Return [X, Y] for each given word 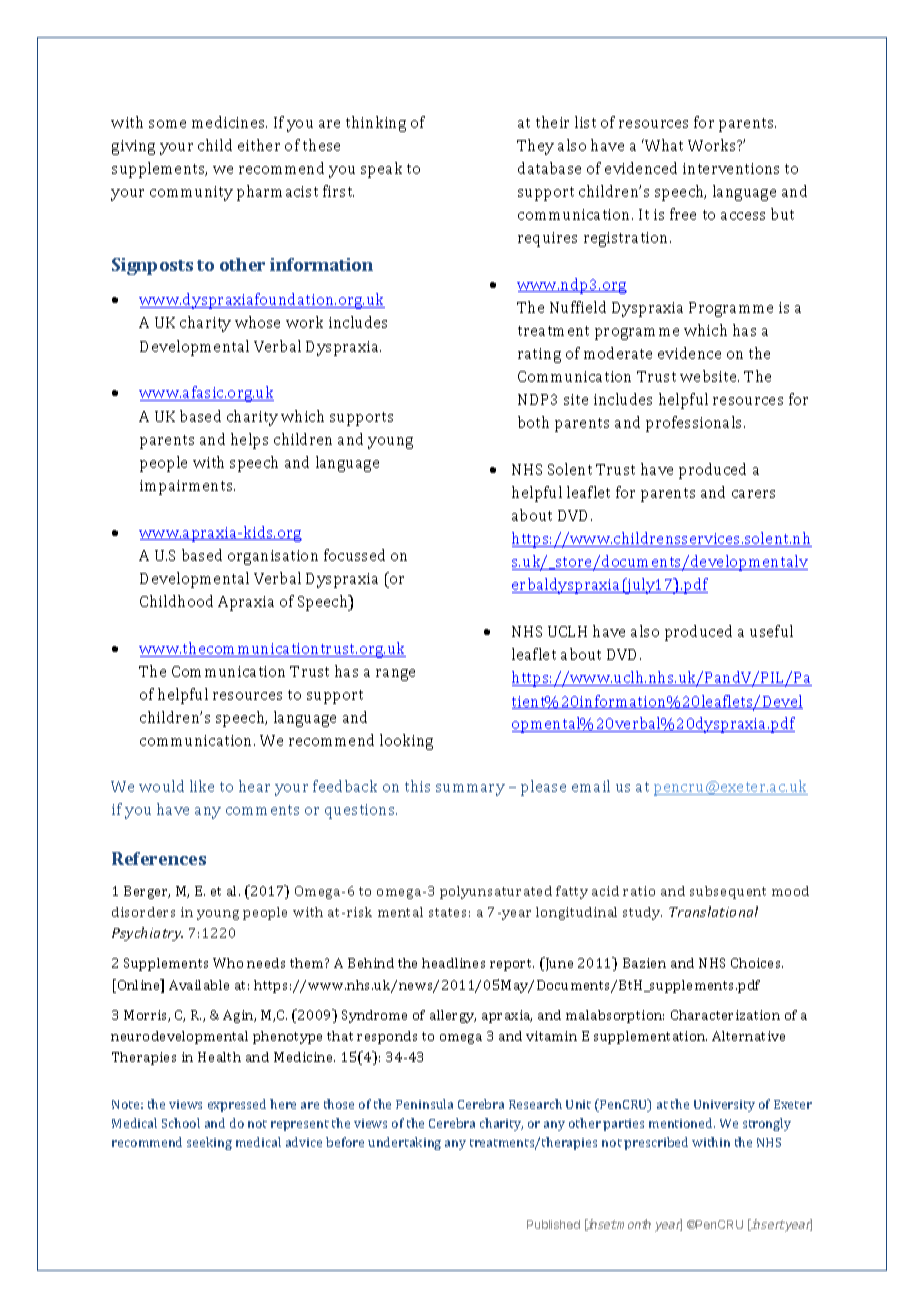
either [259, 145]
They [535, 147]
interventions [731, 168]
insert [766, 1225]
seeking [209, 1143]
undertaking [404, 1143]
